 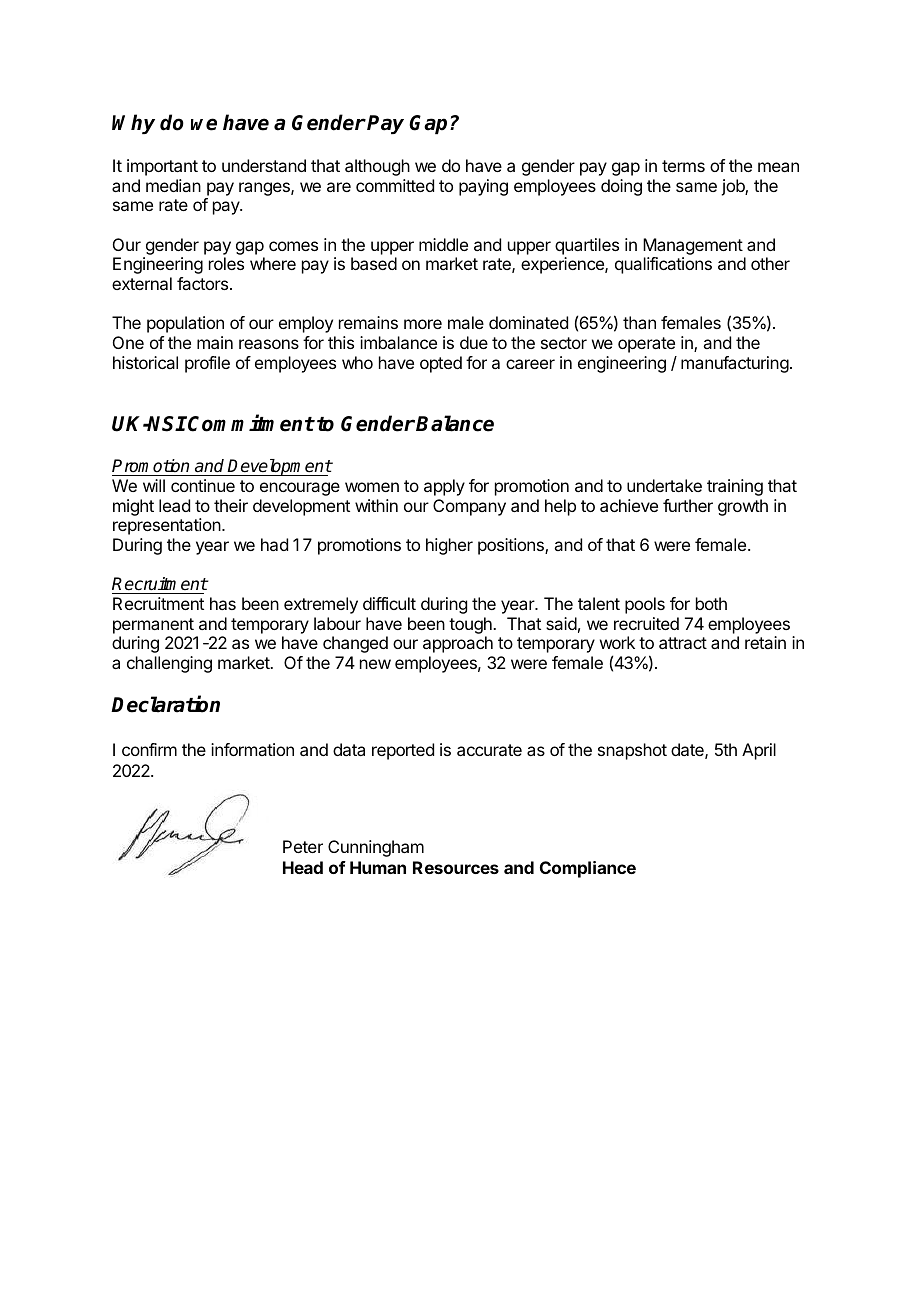 I want to click on Peter, so click(x=303, y=846).
